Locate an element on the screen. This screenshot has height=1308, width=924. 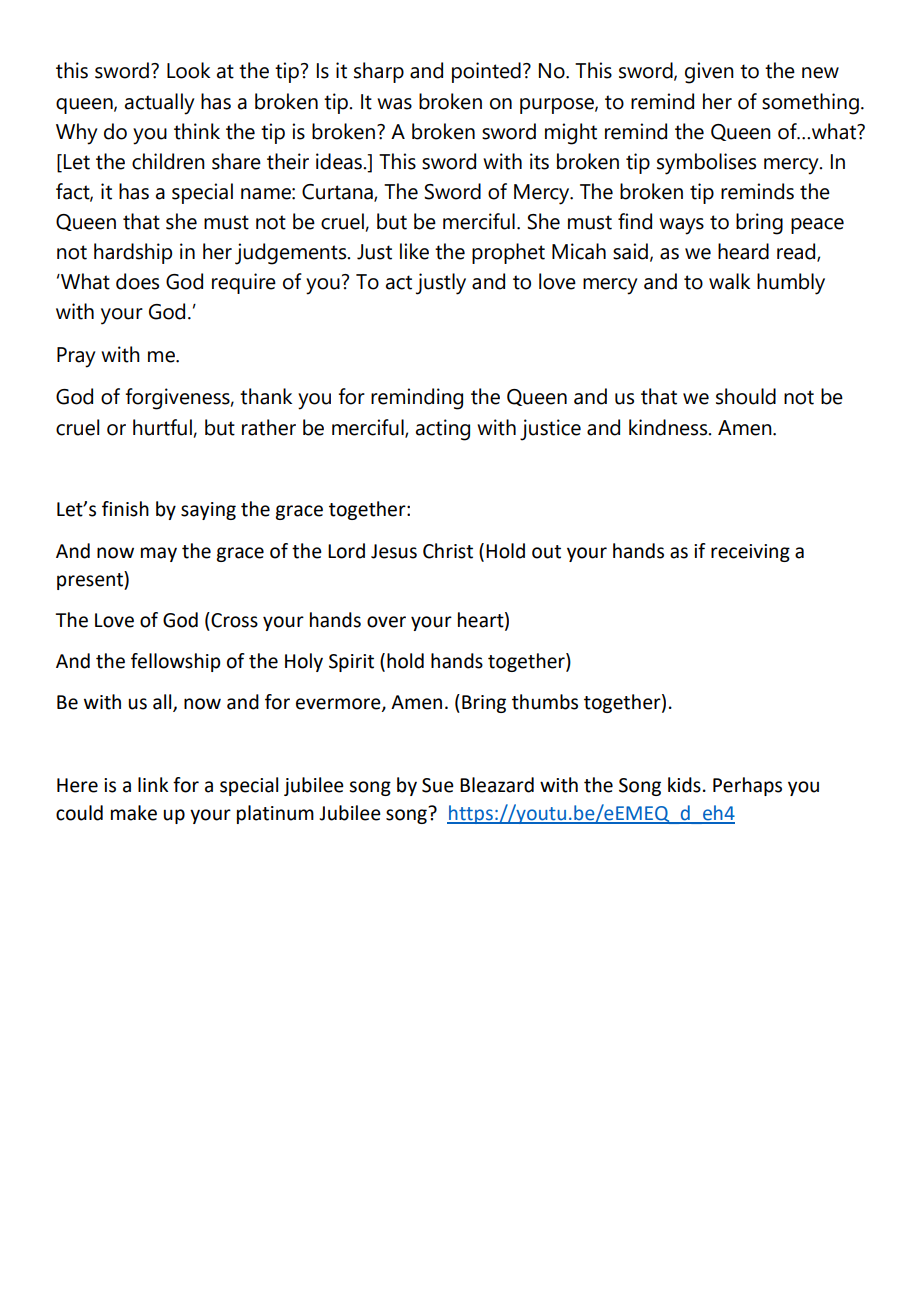
kindness is located at coordinates (669, 427).
